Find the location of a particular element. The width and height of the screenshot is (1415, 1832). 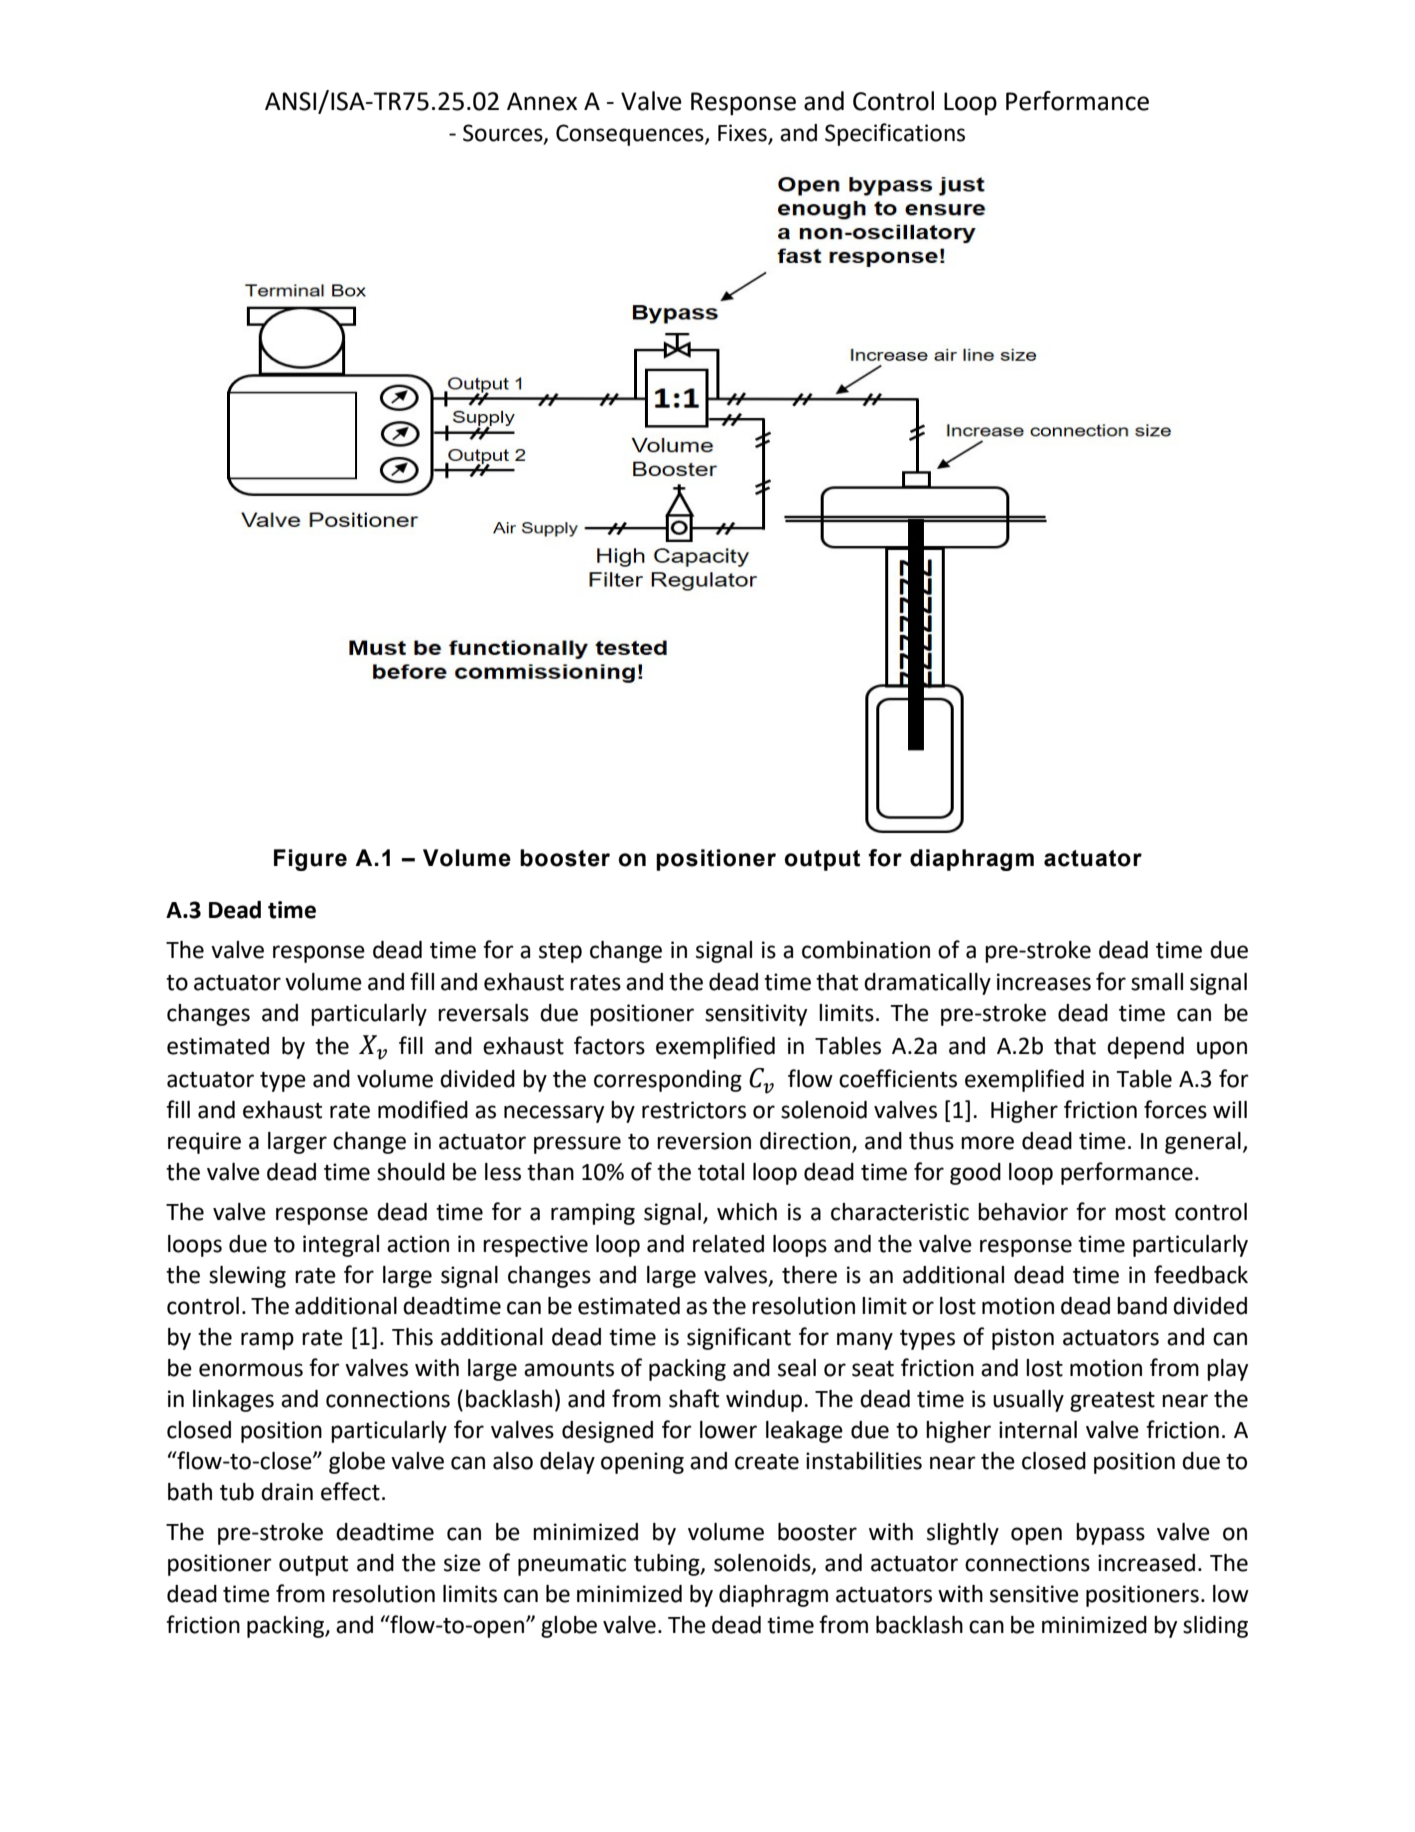

Specifications is located at coordinates (895, 134).
